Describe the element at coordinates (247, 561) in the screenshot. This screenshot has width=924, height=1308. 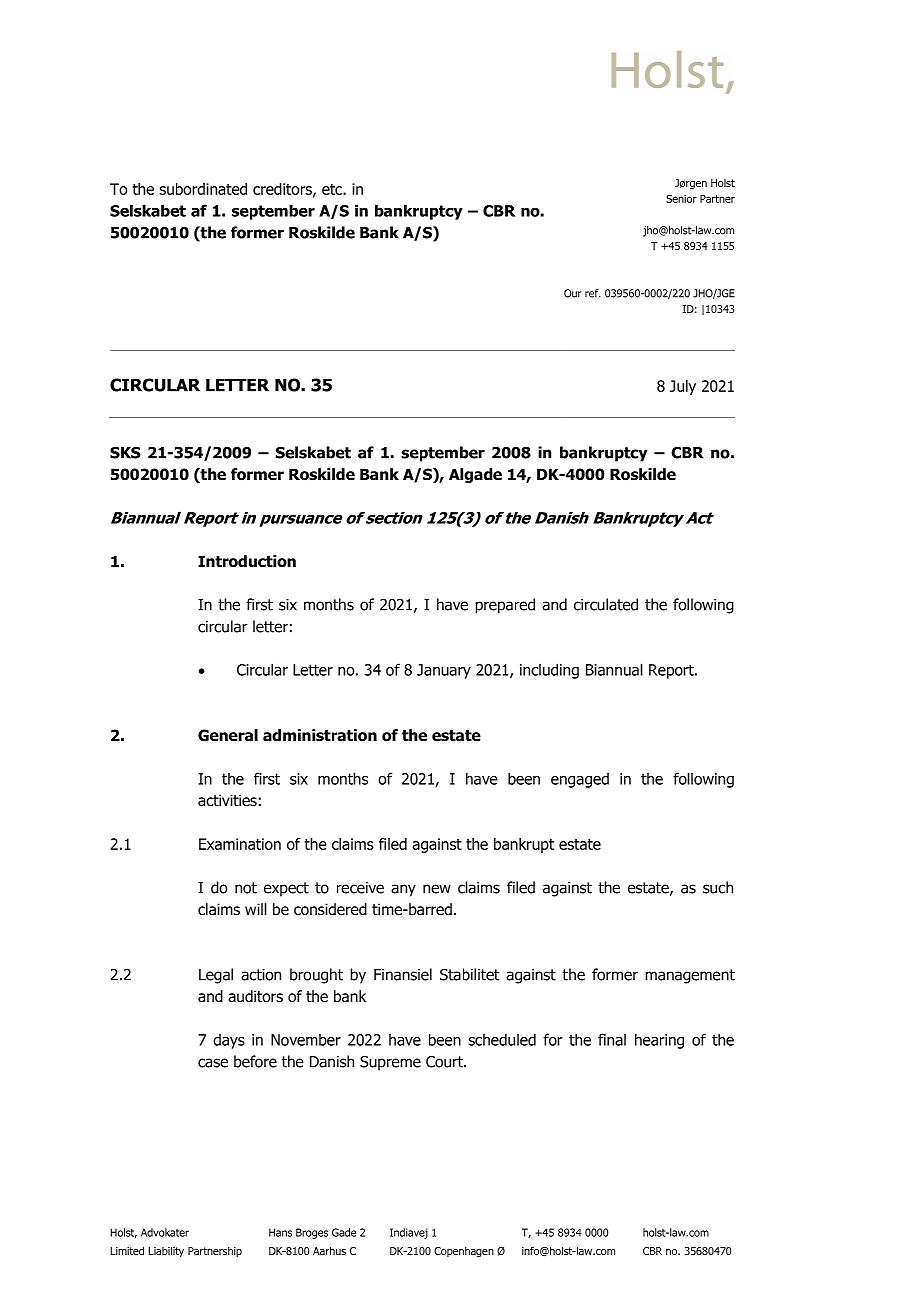
I see `Introduction` at that location.
